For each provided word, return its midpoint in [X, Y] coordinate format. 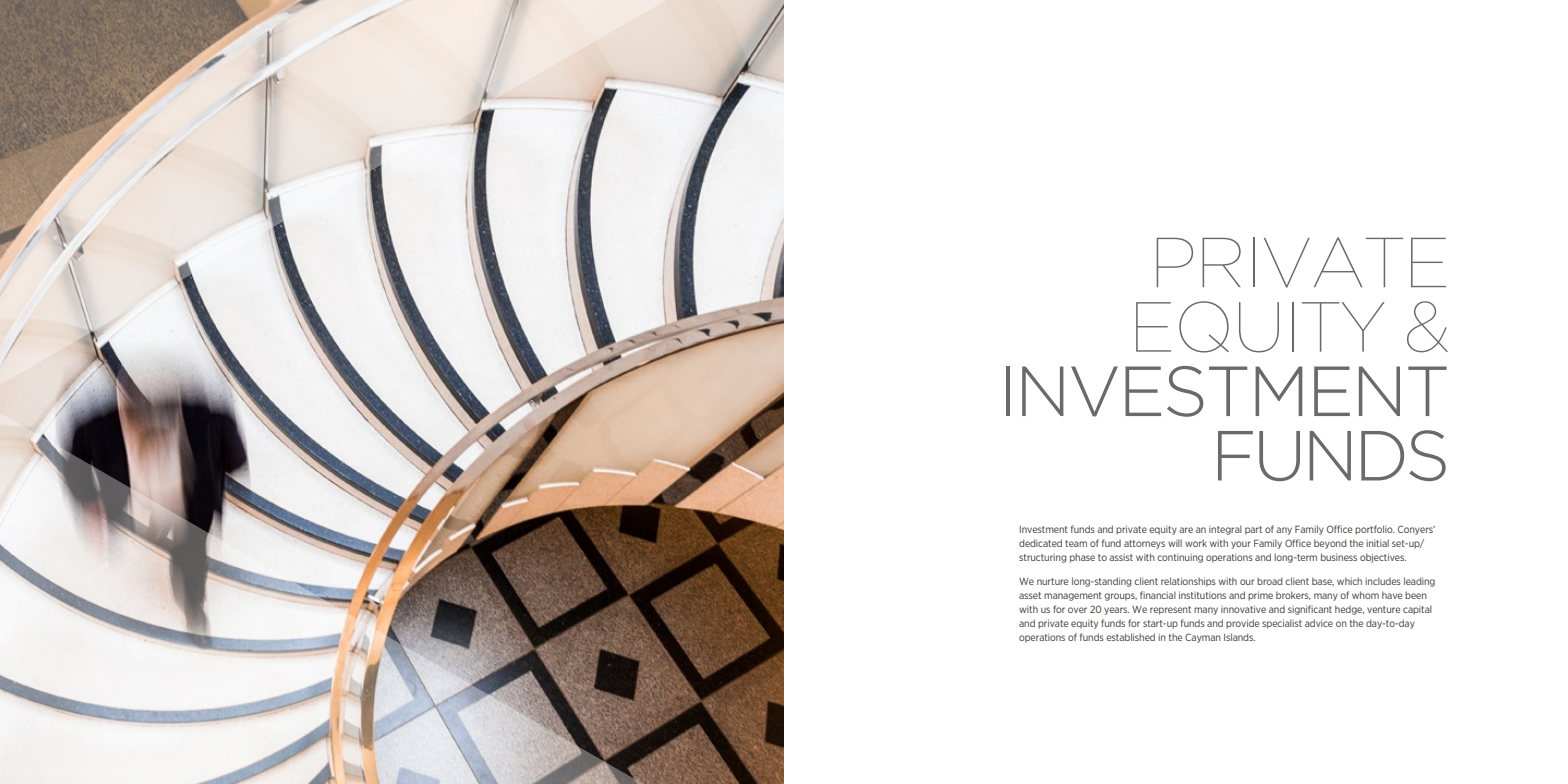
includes [1383, 581]
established [1130, 637]
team [1076, 543]
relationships [1188, 582]
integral [1225, 530]
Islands [1239, 637]
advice [1319, 623]
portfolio [1375, 530]
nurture [1052, 581]
